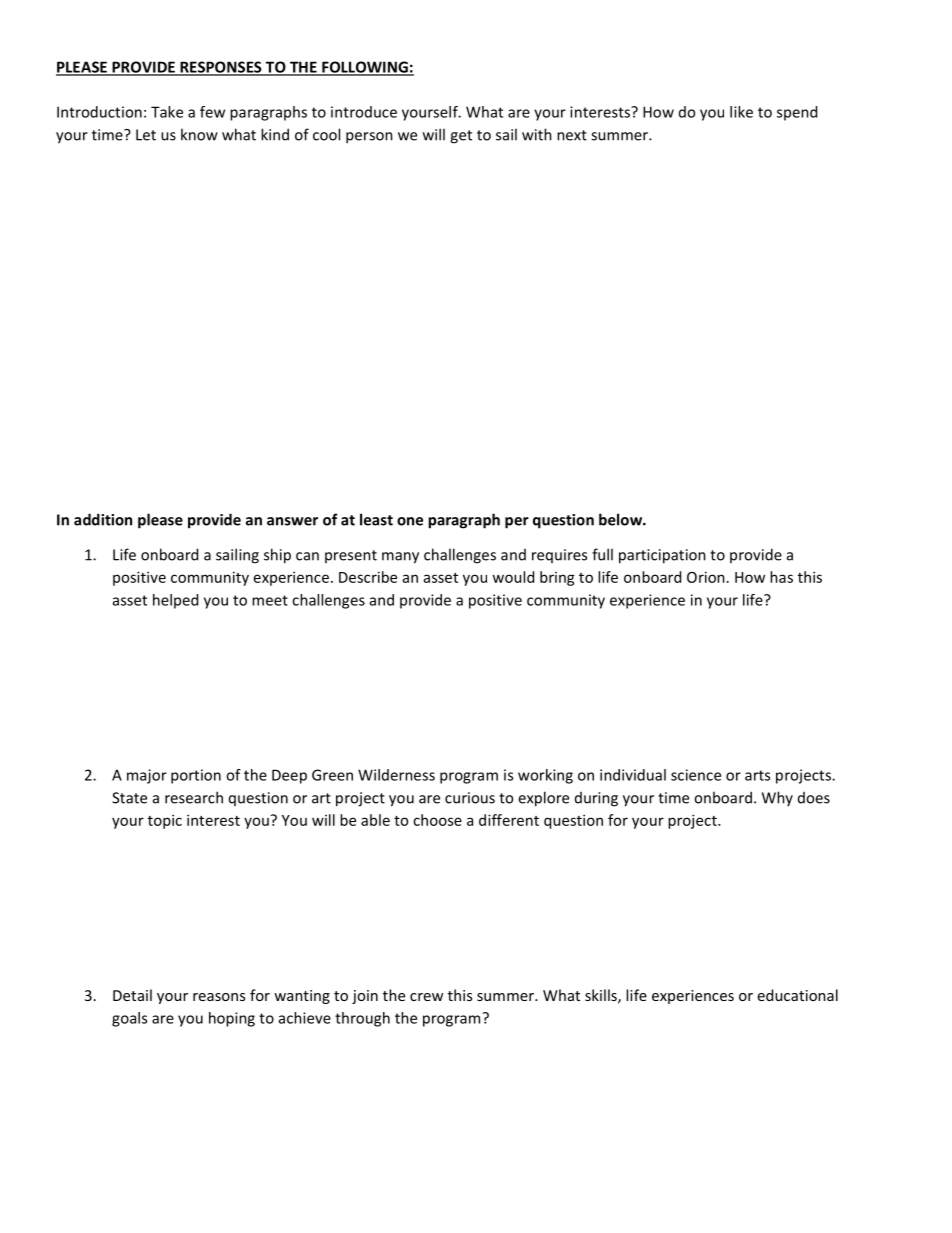  I want to click on helped, so click(175, 601).
